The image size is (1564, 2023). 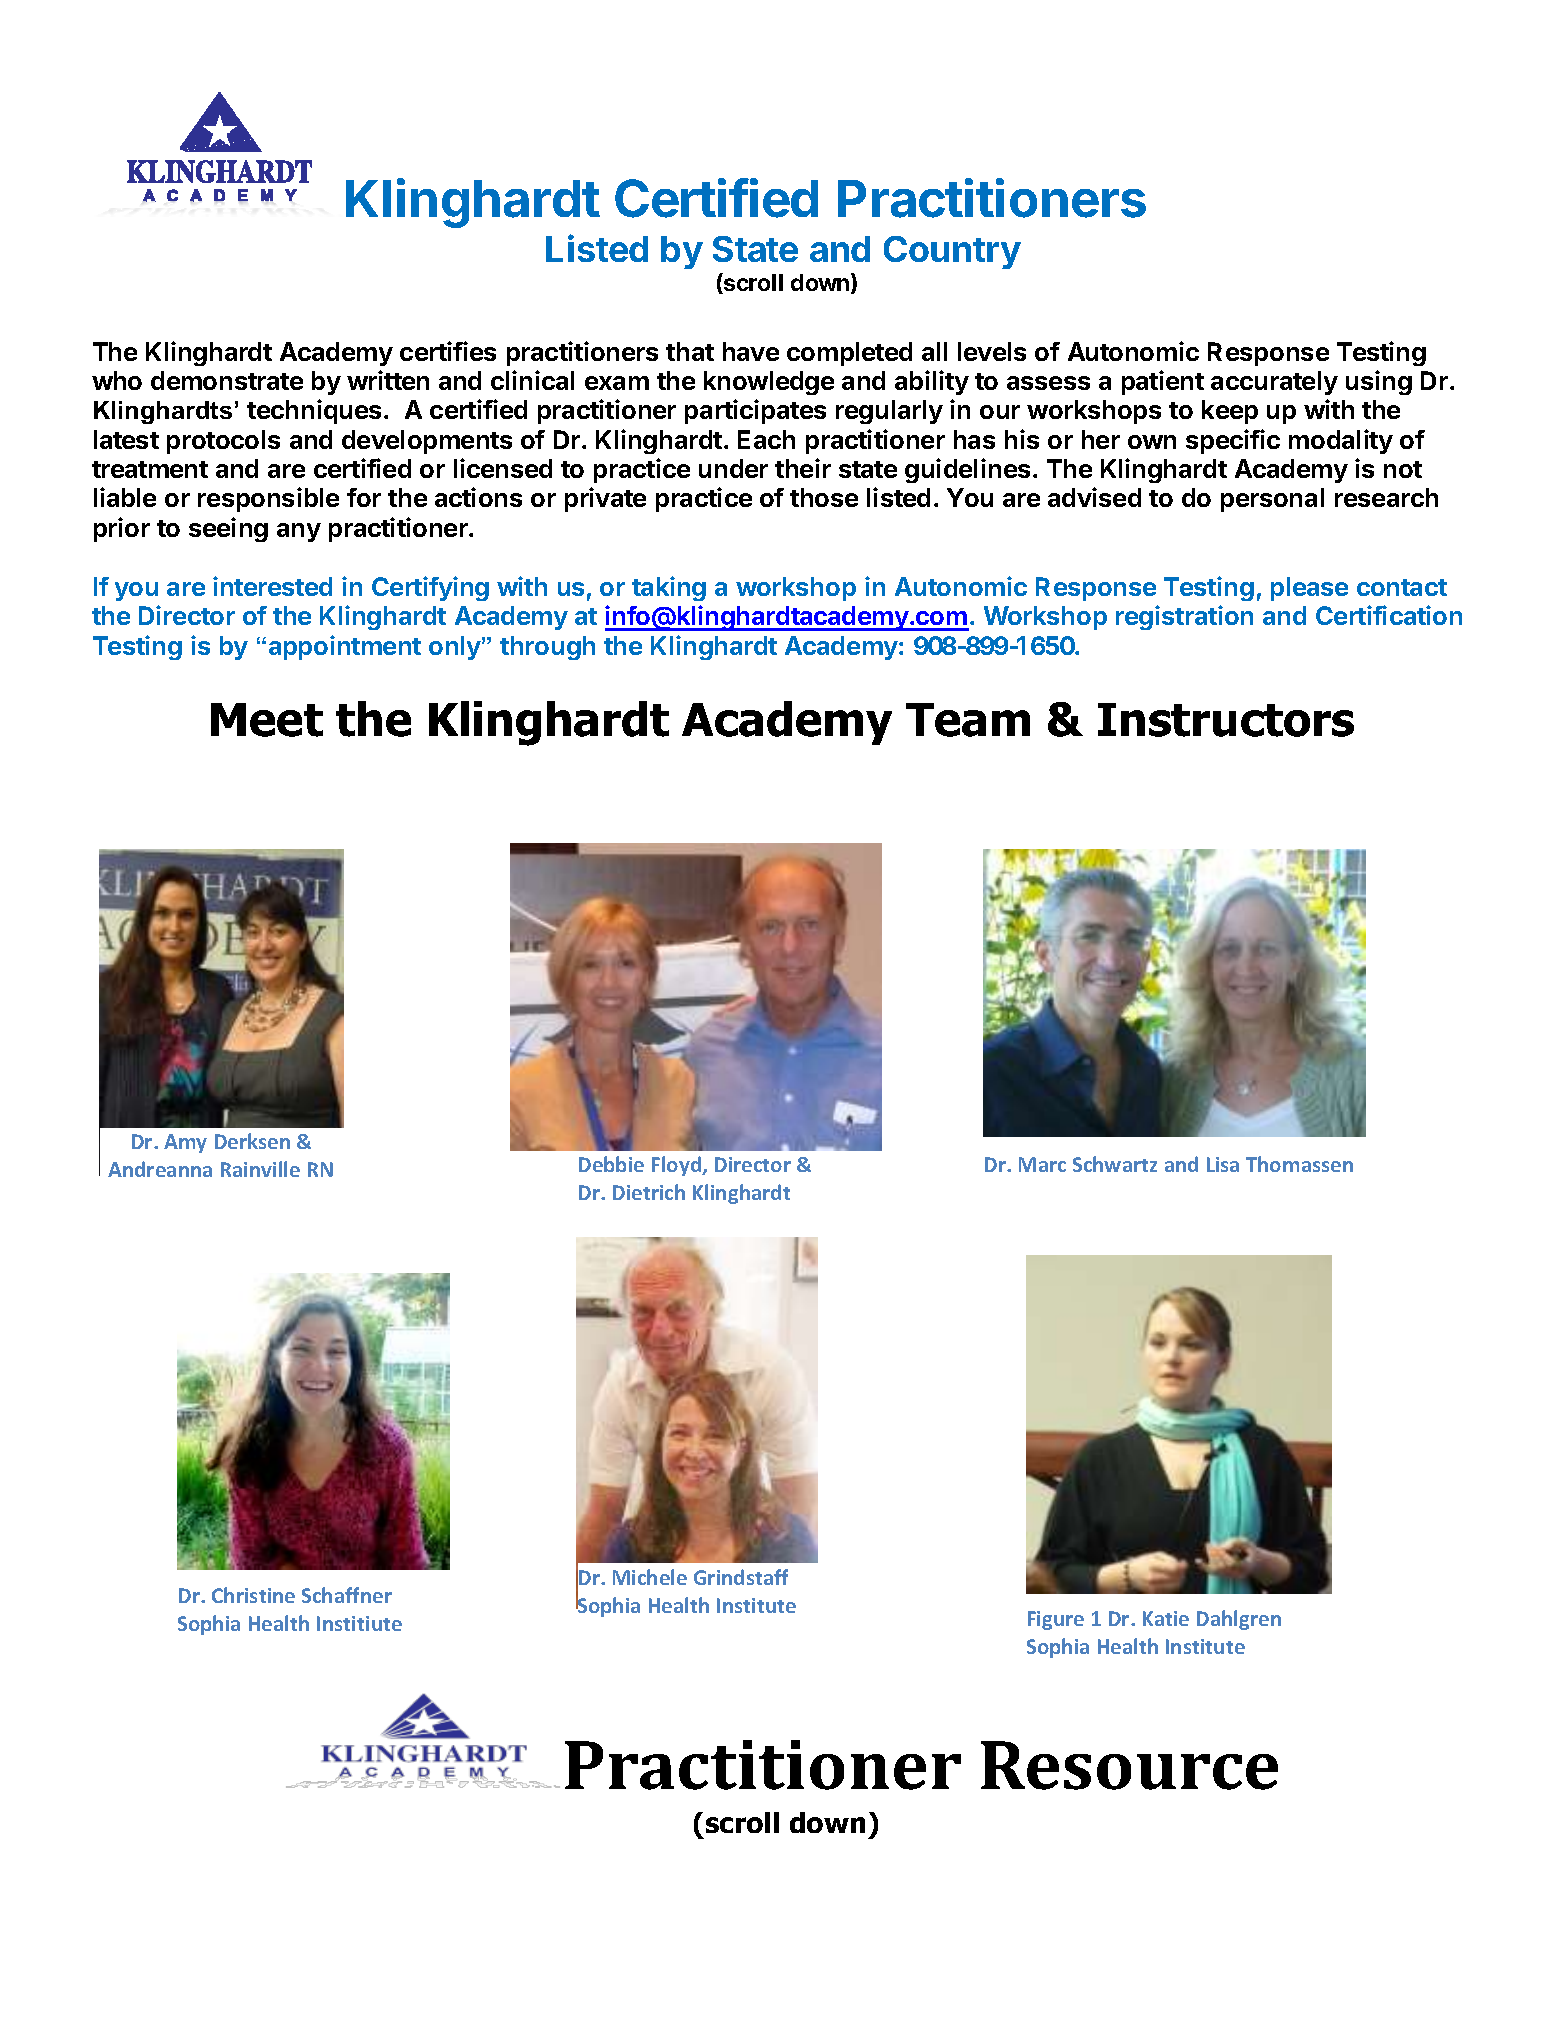 I want to click on demonstrate, so click(x=227, y=380).
